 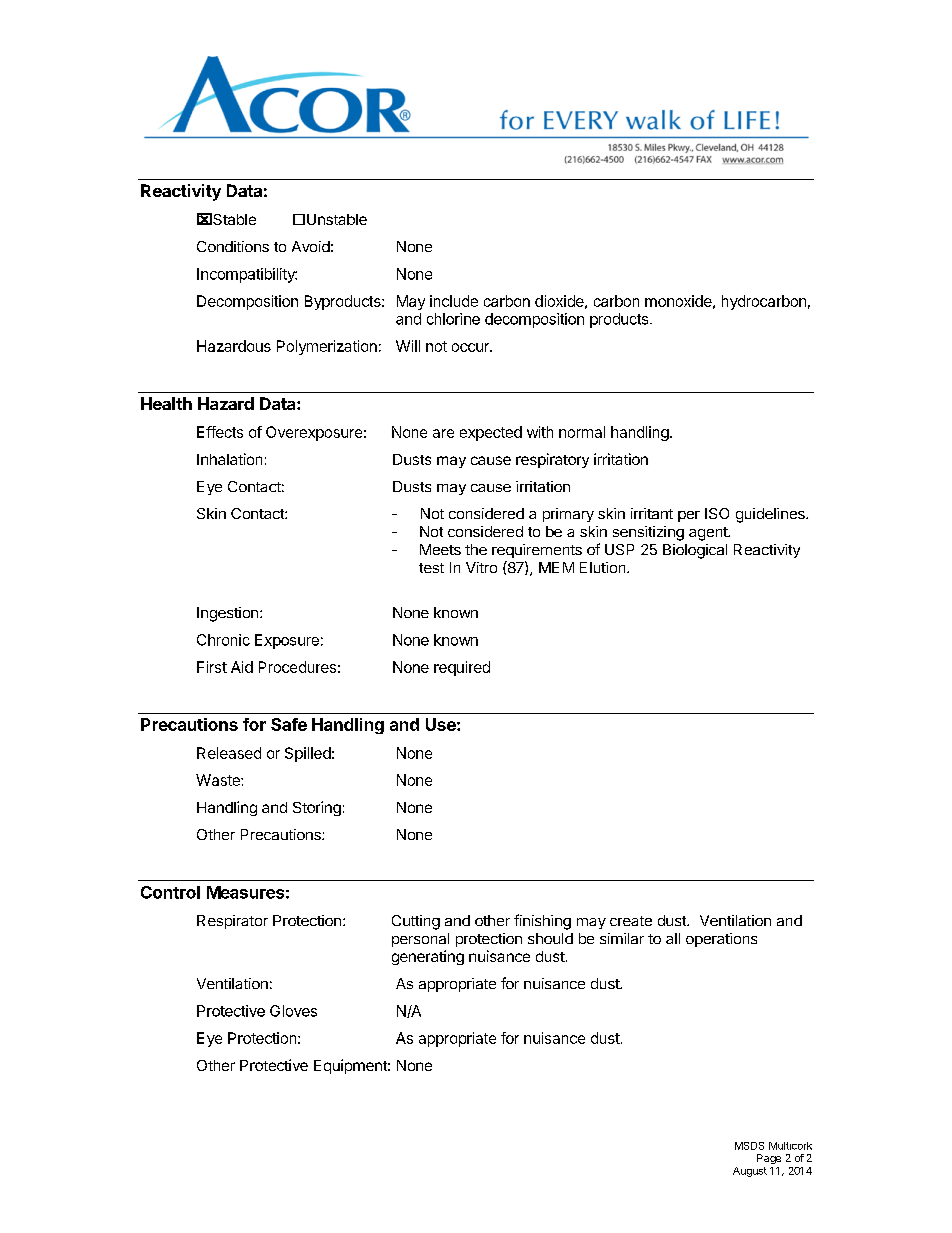 I want to click on normal, so click(x=582, y=432).
